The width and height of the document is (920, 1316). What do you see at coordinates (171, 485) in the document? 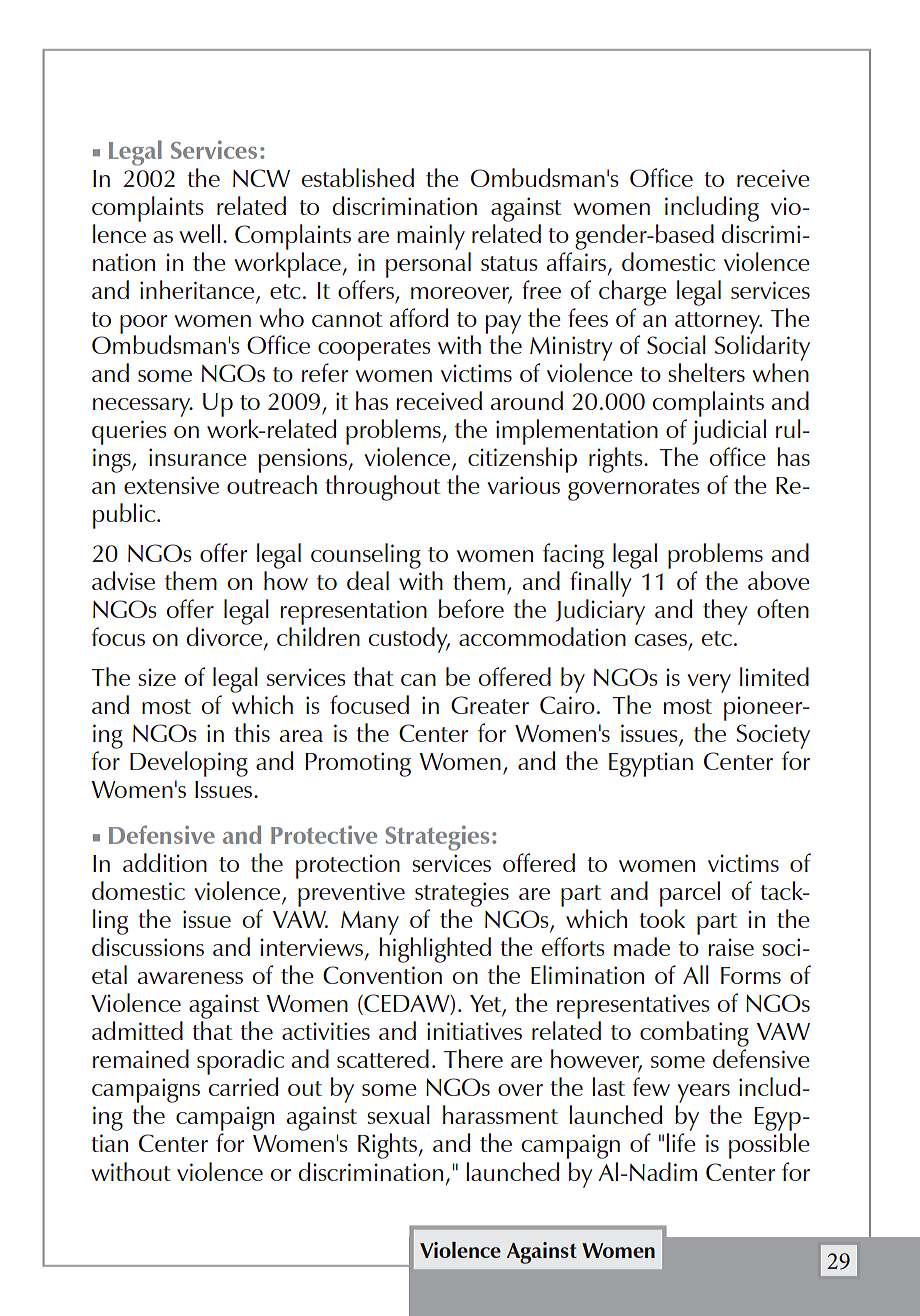
I see `extensive` at bounding box center [171, 485].
